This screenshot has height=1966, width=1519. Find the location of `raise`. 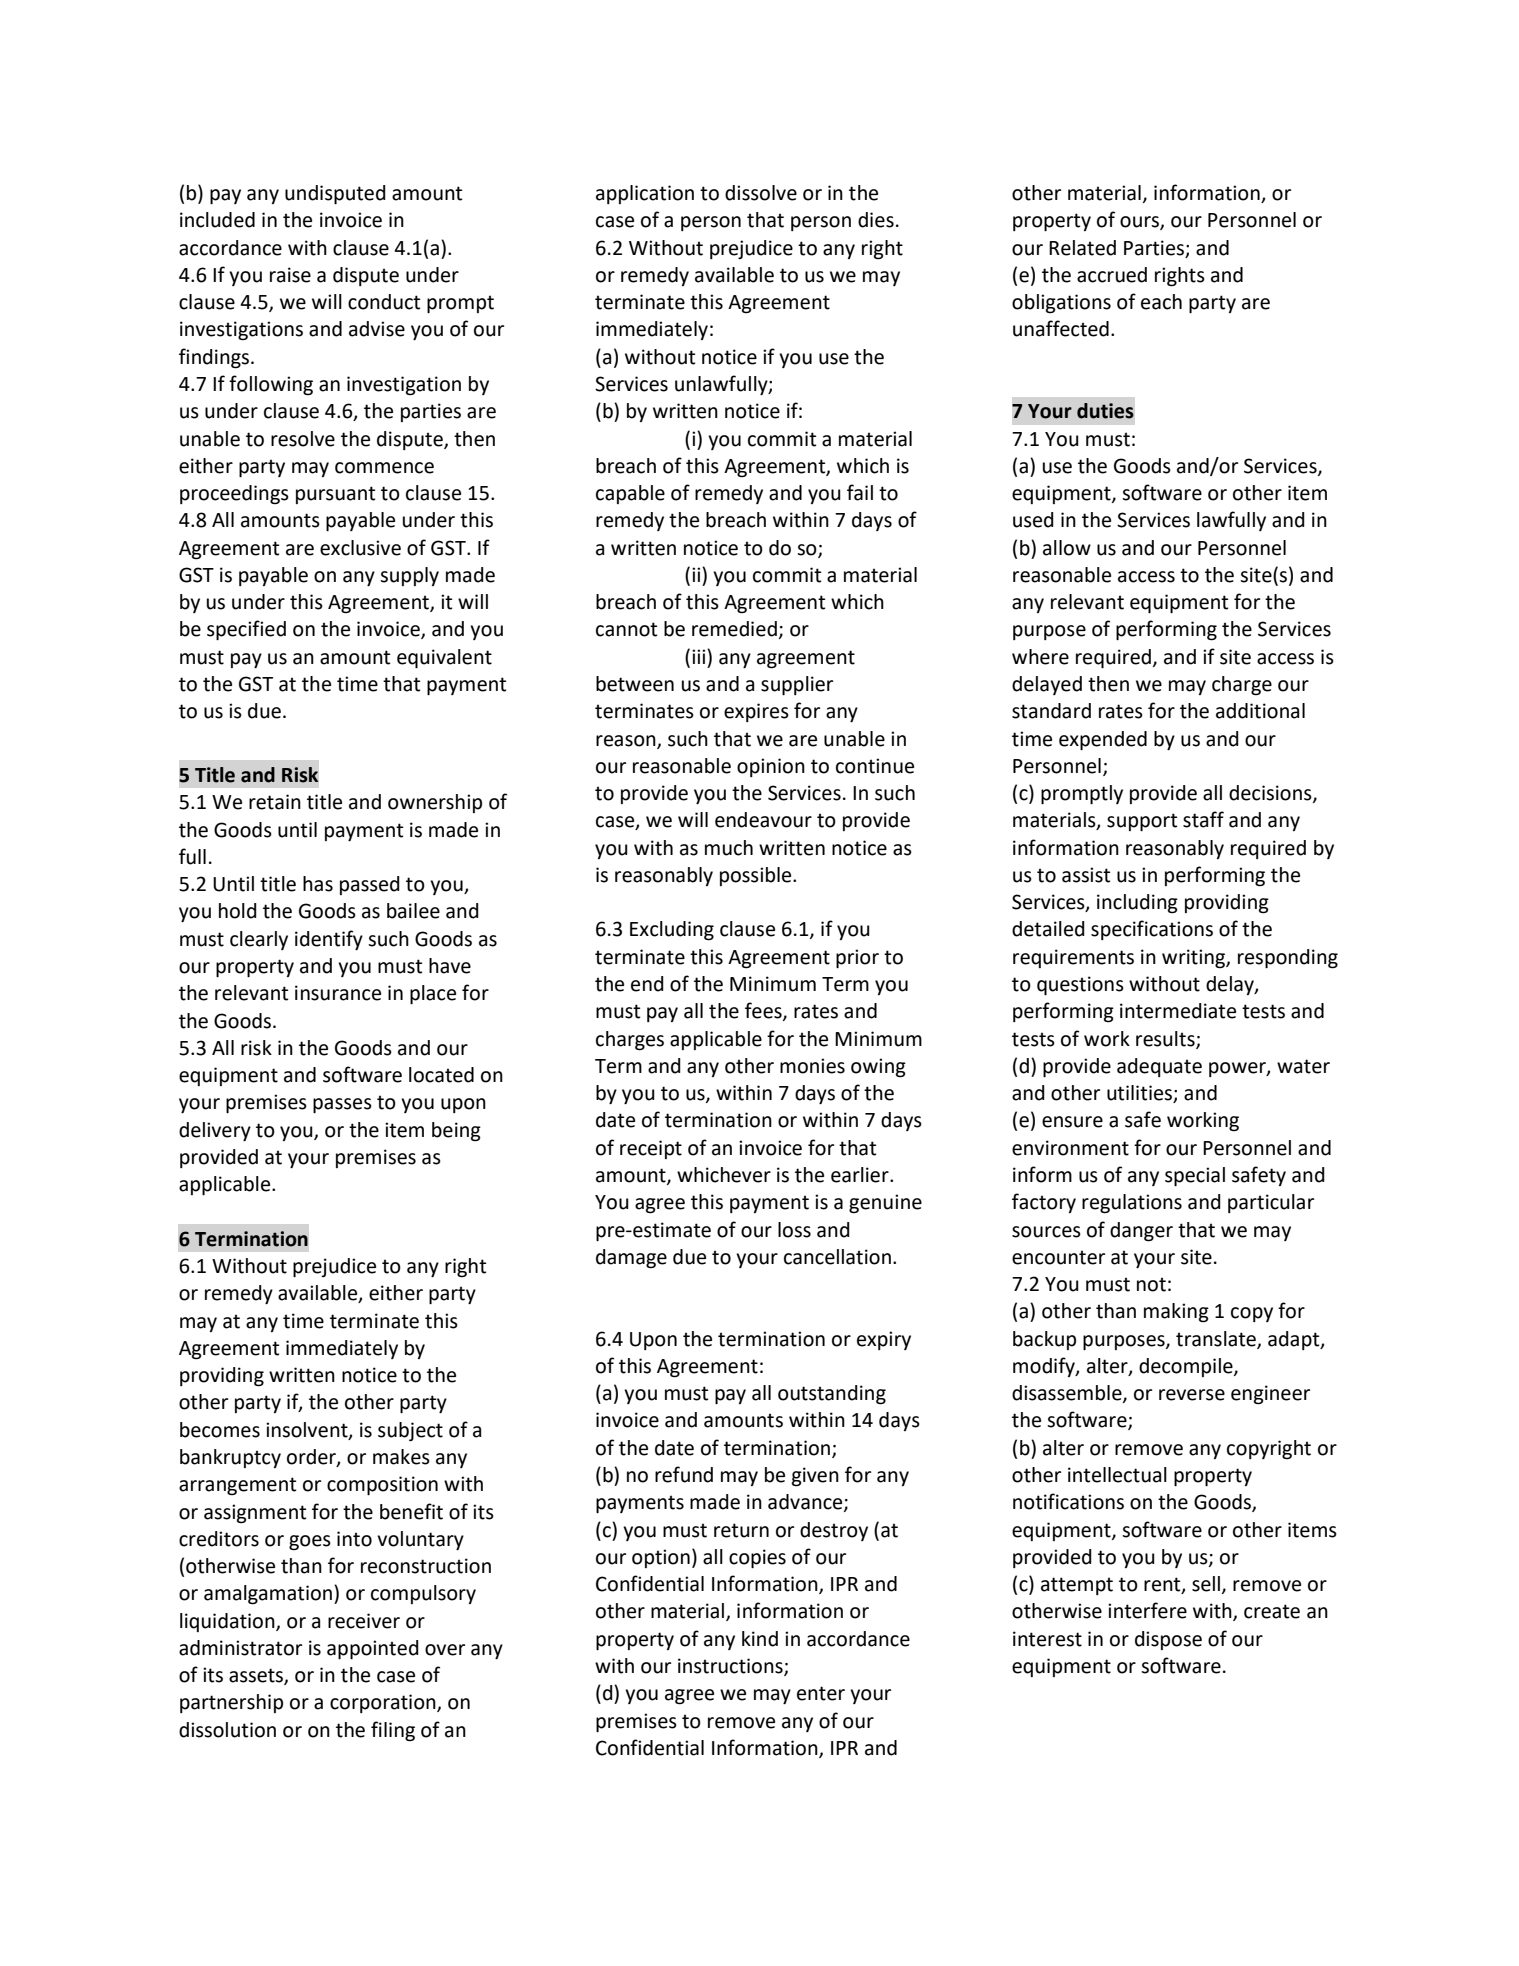

raise is located at coordinates (290, 275).
